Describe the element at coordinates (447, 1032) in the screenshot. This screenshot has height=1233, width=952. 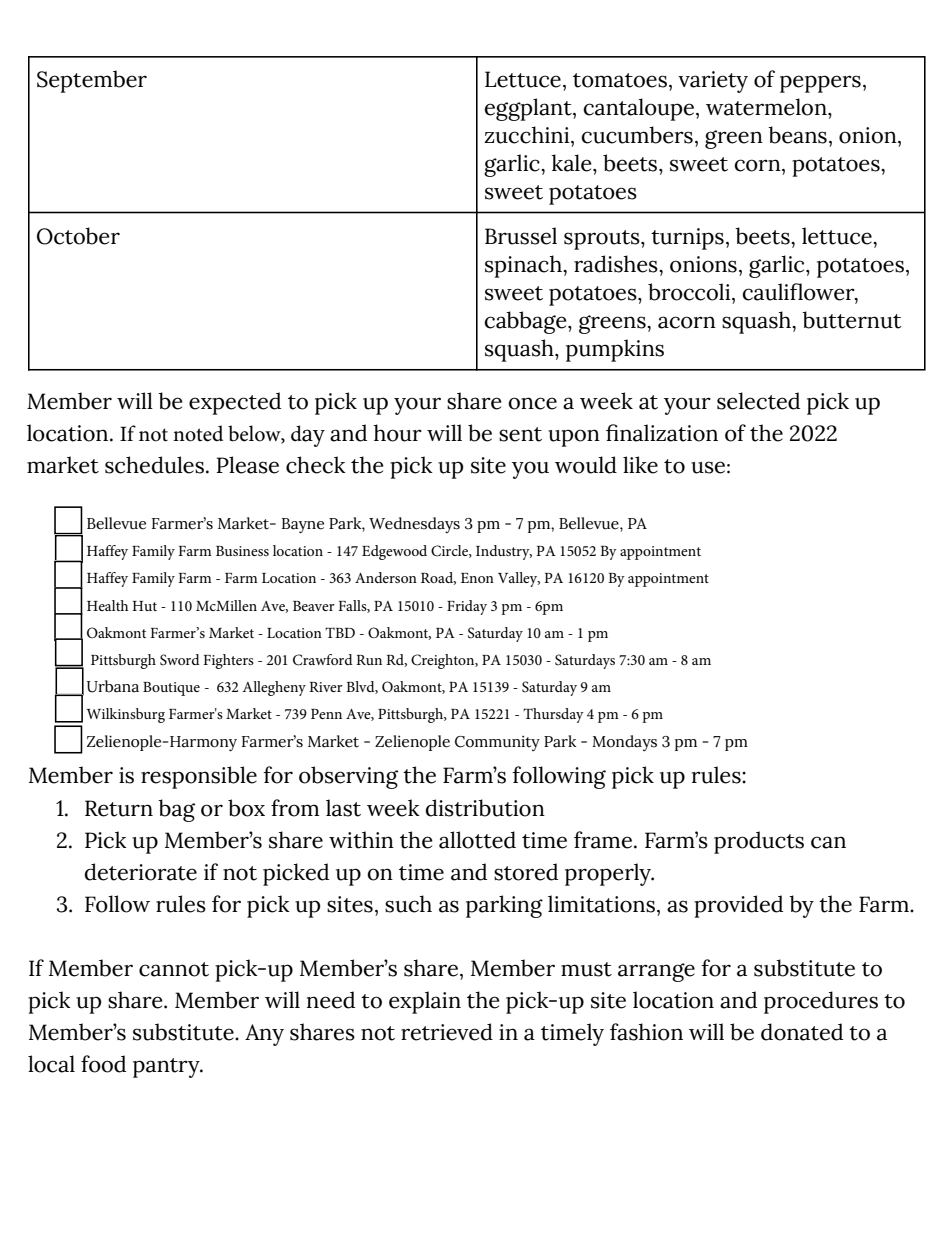
I see `retrieved` at that location.
